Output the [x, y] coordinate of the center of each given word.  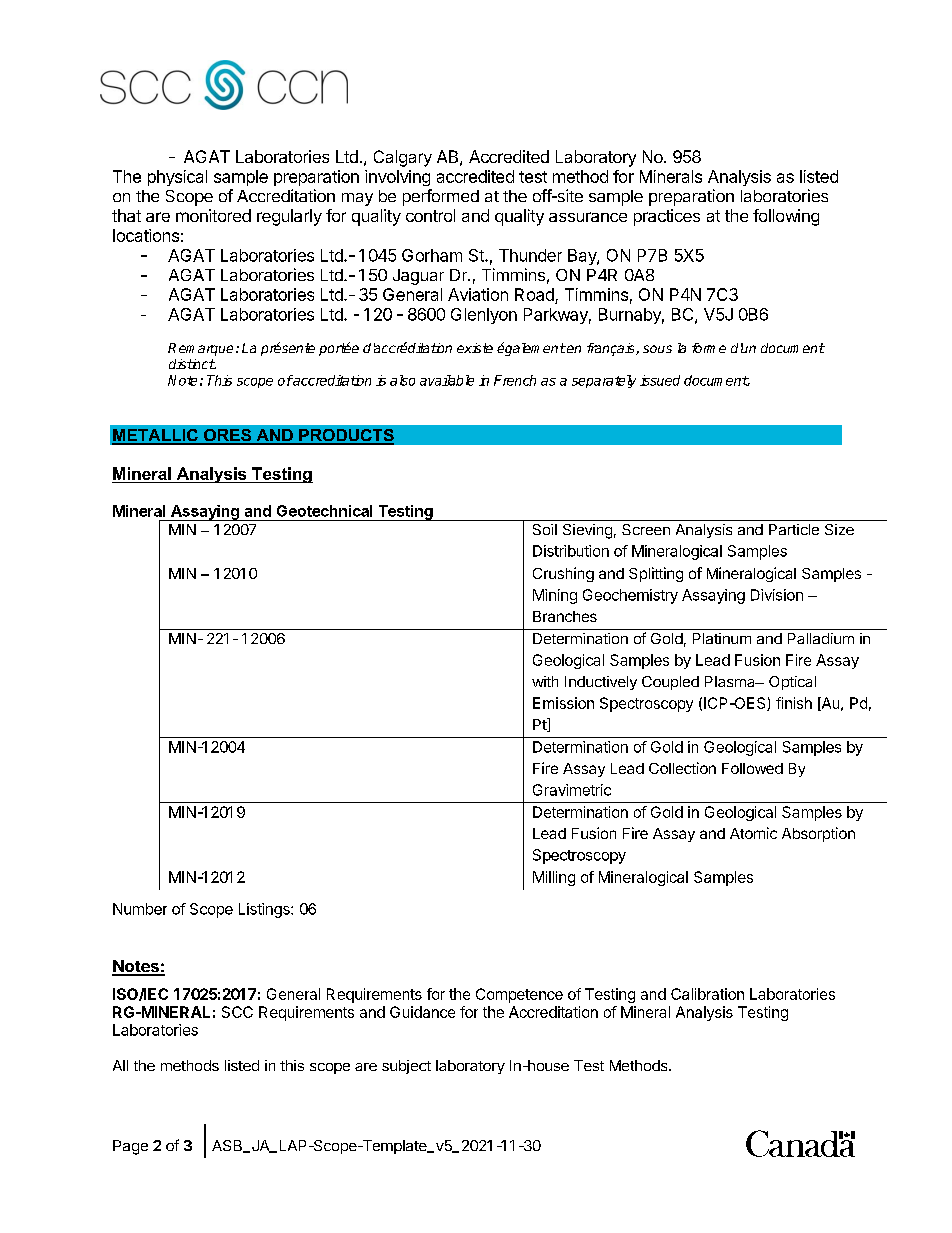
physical [177, 178]
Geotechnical [324, 511]
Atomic [753, 833]
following [786, 217]
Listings [265, 910]
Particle [794, 529]
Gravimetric [572, 790]
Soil [545, 529]
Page [130, 1147]
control [430, 215]
